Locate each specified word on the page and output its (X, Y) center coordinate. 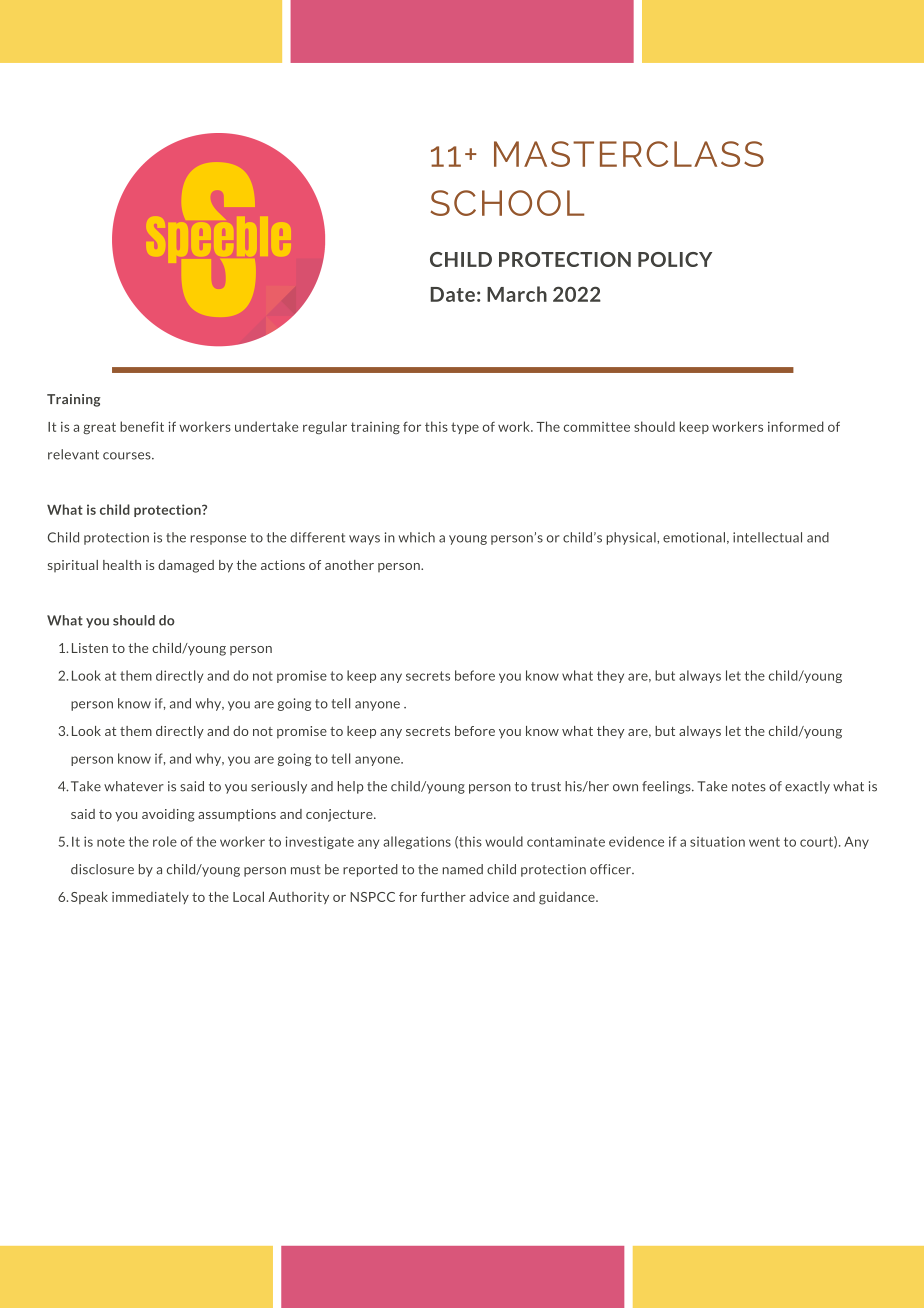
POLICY (675, 259)
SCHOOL (507, 203)
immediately (150, 897)
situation (717, 841)
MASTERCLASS (629, 154)
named (463, 869)
